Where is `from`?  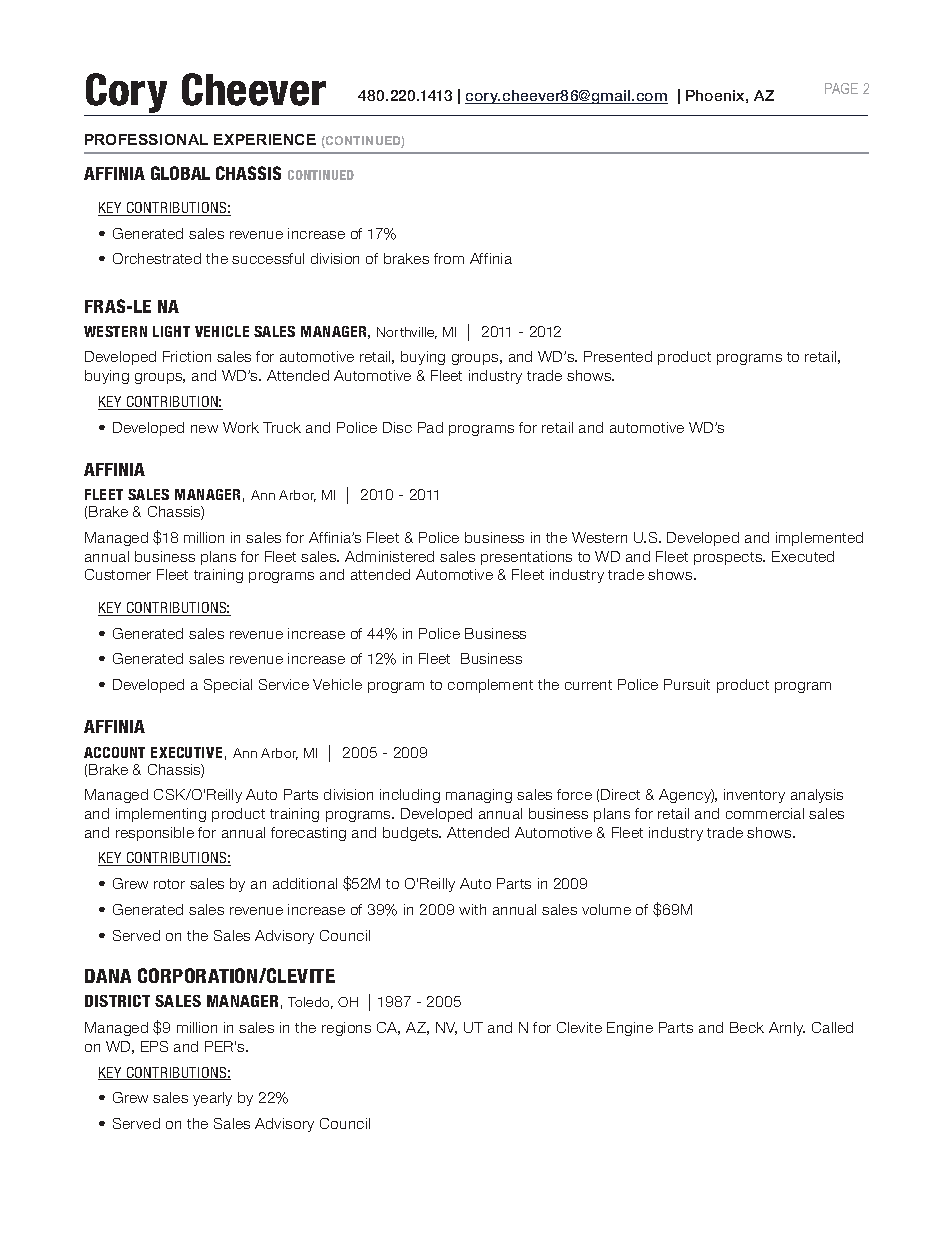
from is located at coordinates (449, 258).
